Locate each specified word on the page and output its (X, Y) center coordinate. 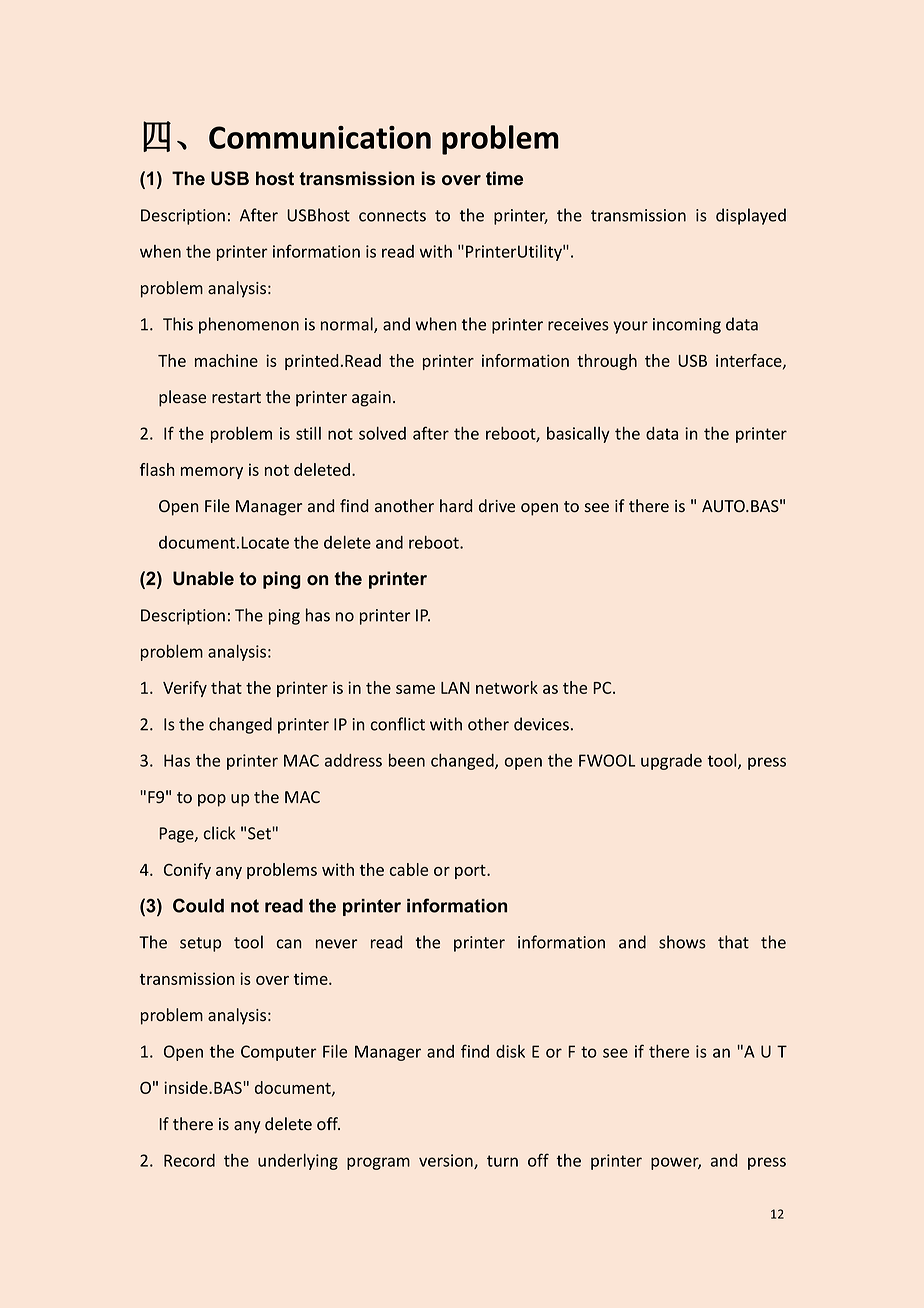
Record (189, 1160)
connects (392, 216)
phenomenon (249, 325)
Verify (185, 689)
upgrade (671, 762)
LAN (455, 688)
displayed (751, 216)
